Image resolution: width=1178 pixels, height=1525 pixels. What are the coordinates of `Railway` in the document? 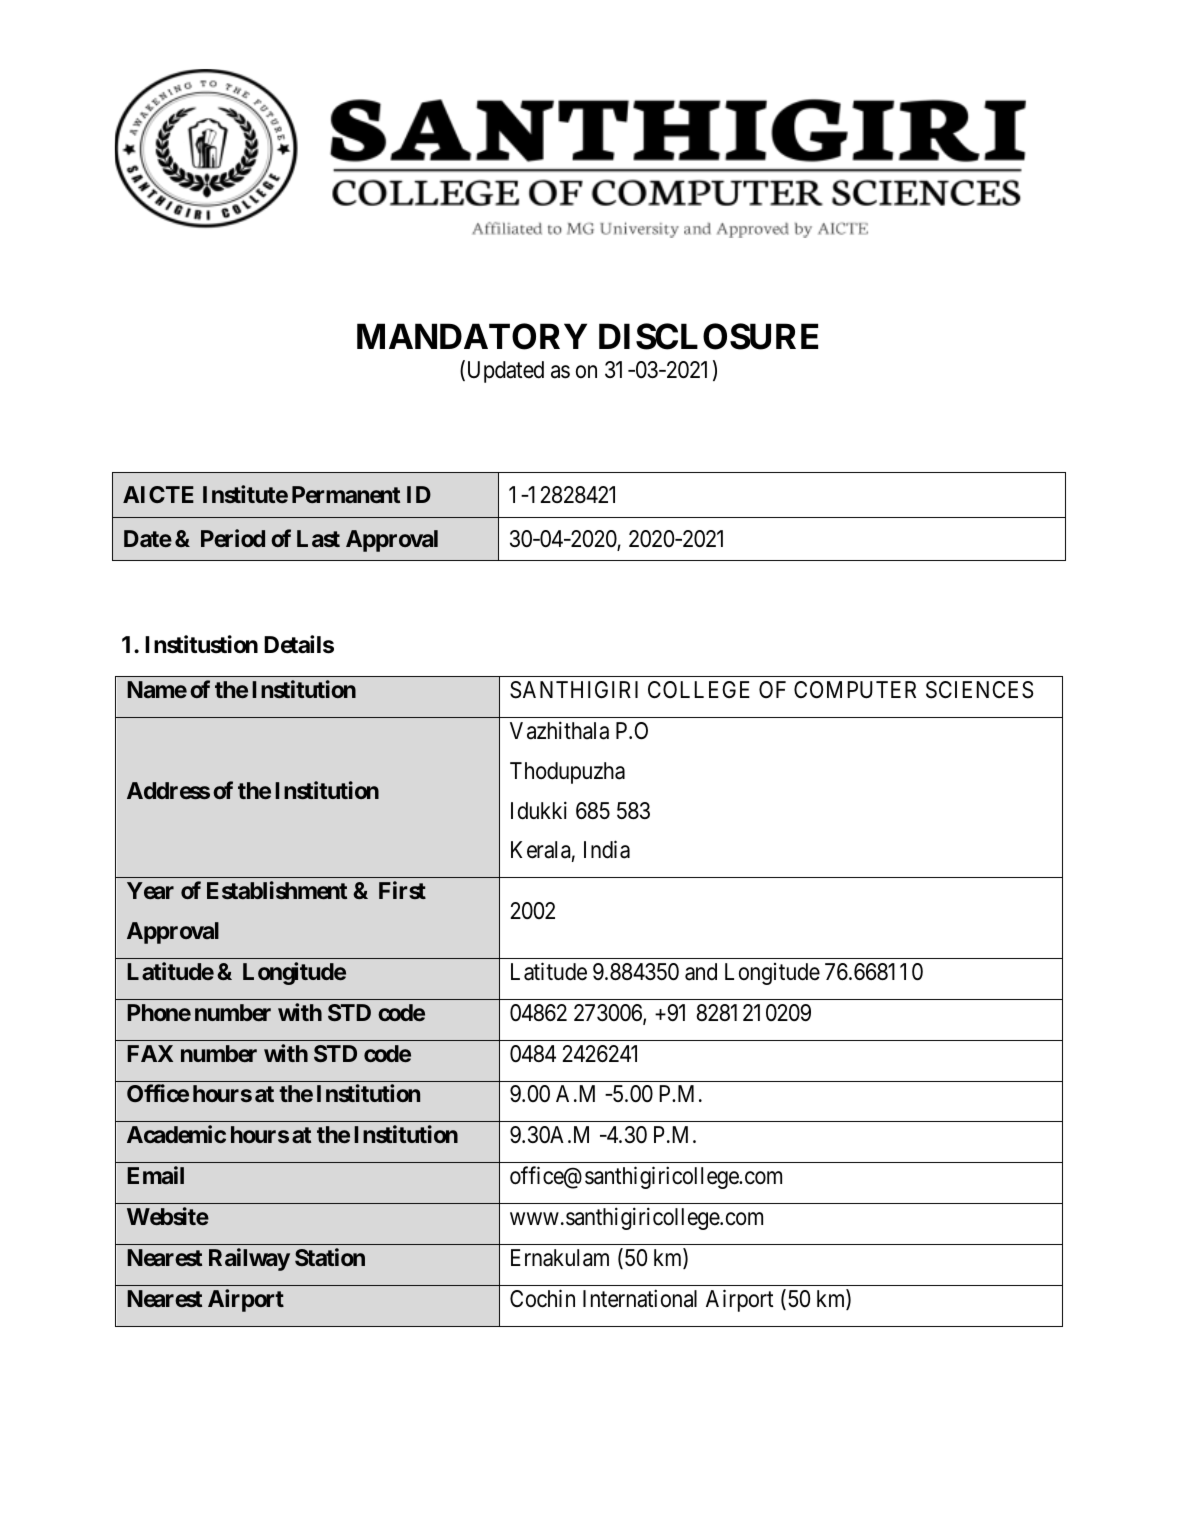 It's located at (249, 1259).
